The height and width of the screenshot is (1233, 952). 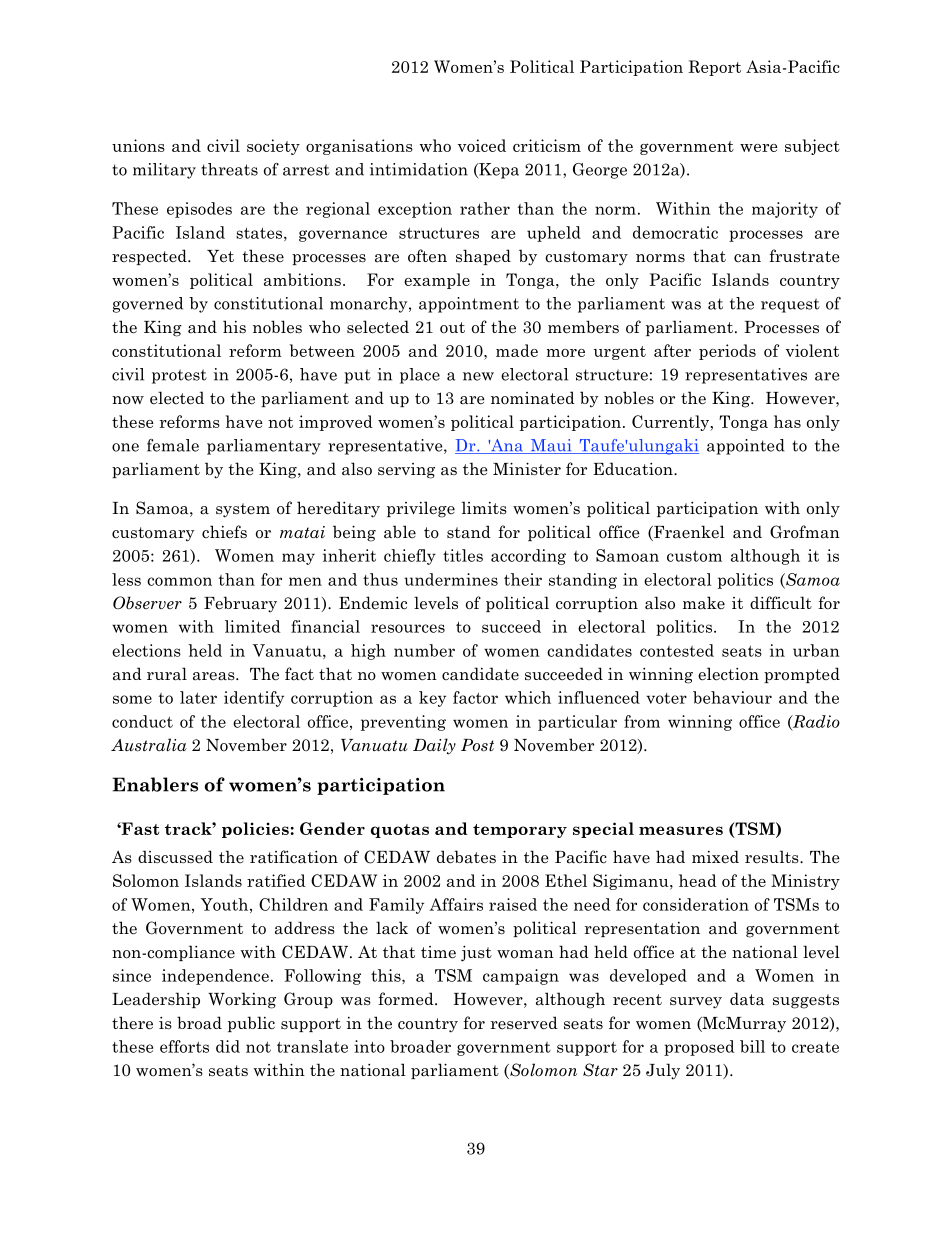 I want to click on Report, so click(x=714, y=68).
